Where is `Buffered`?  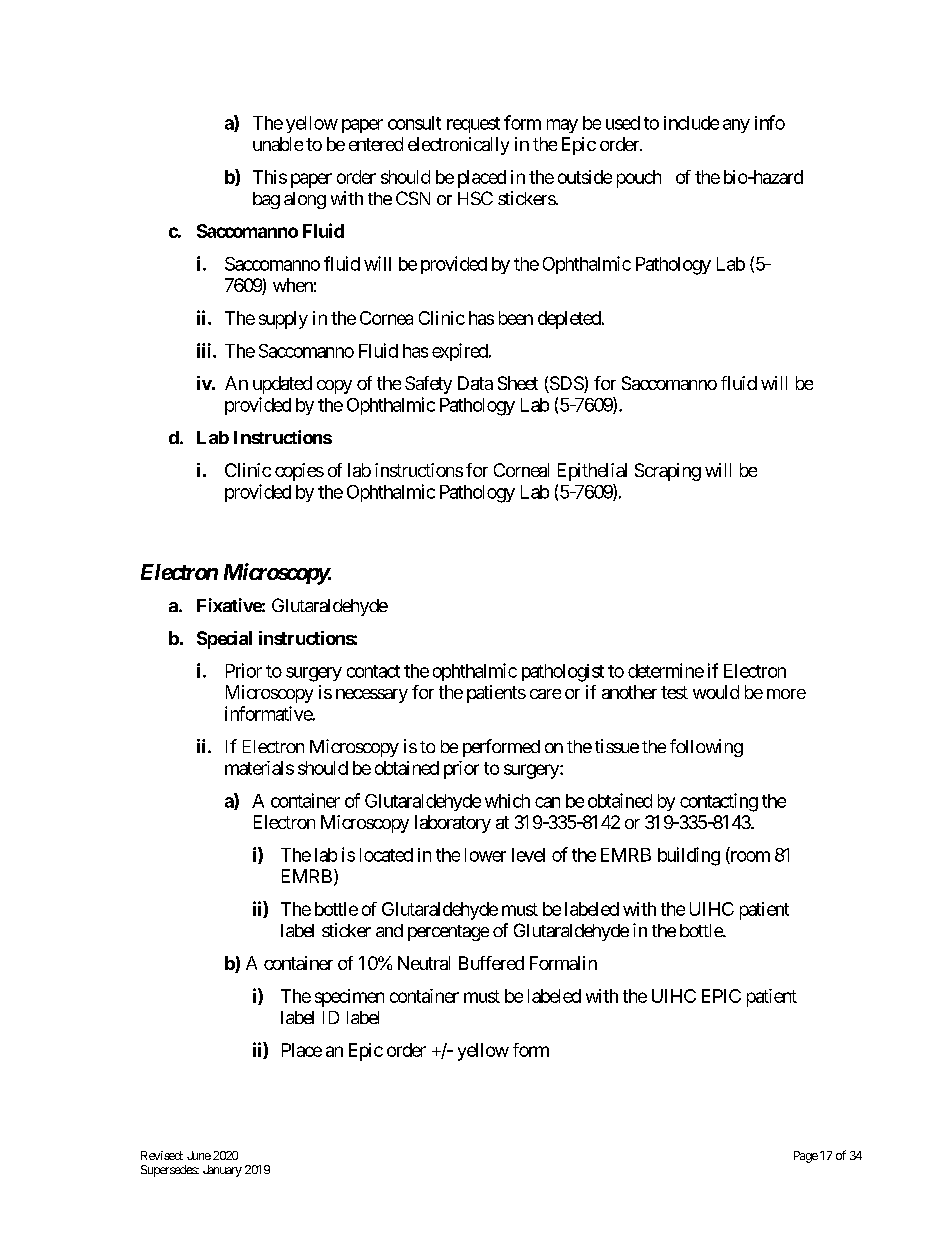 Buffered is located at coordinates (491, 963).
